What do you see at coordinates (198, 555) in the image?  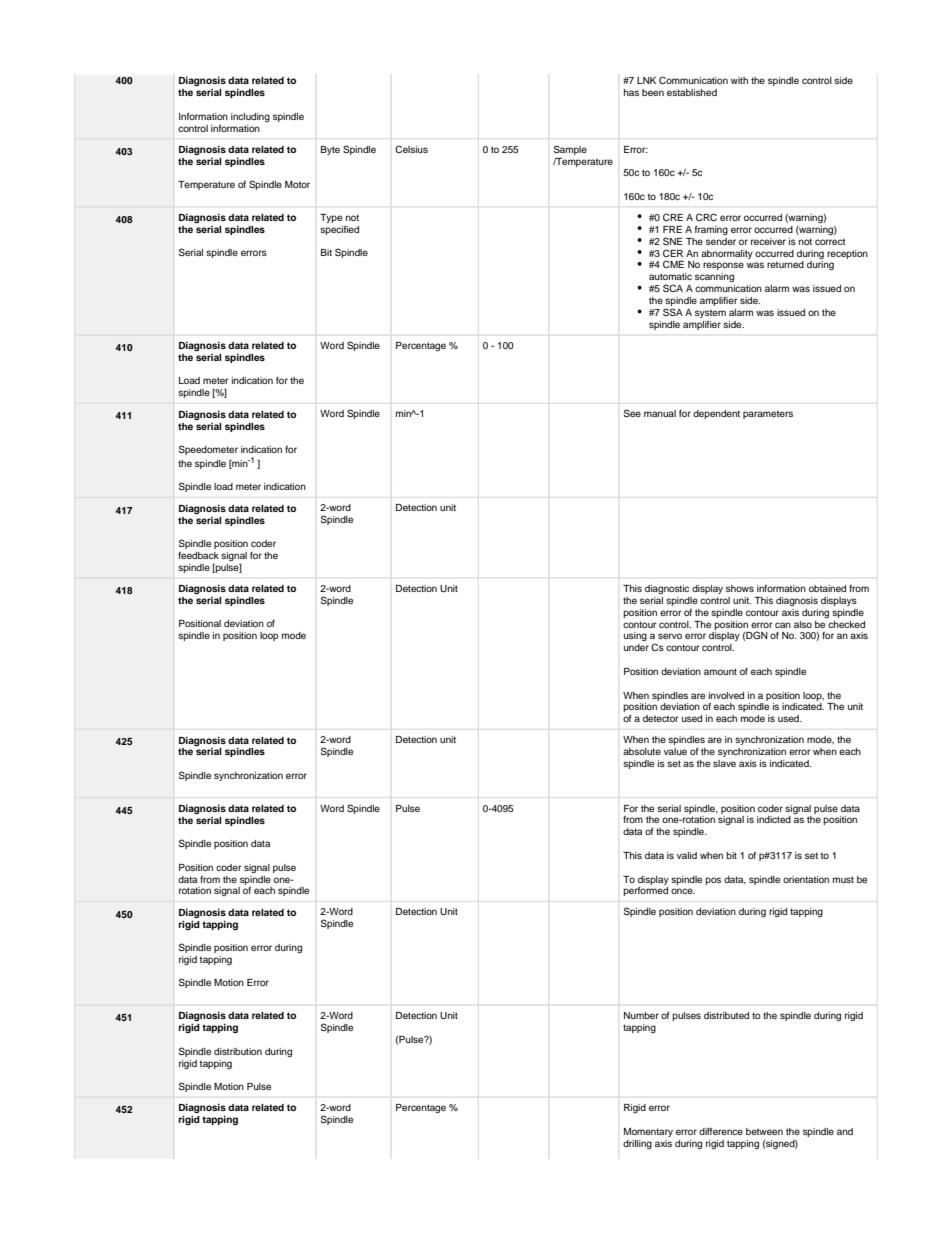 I see `feedback` at bounding box center [198, 555].
